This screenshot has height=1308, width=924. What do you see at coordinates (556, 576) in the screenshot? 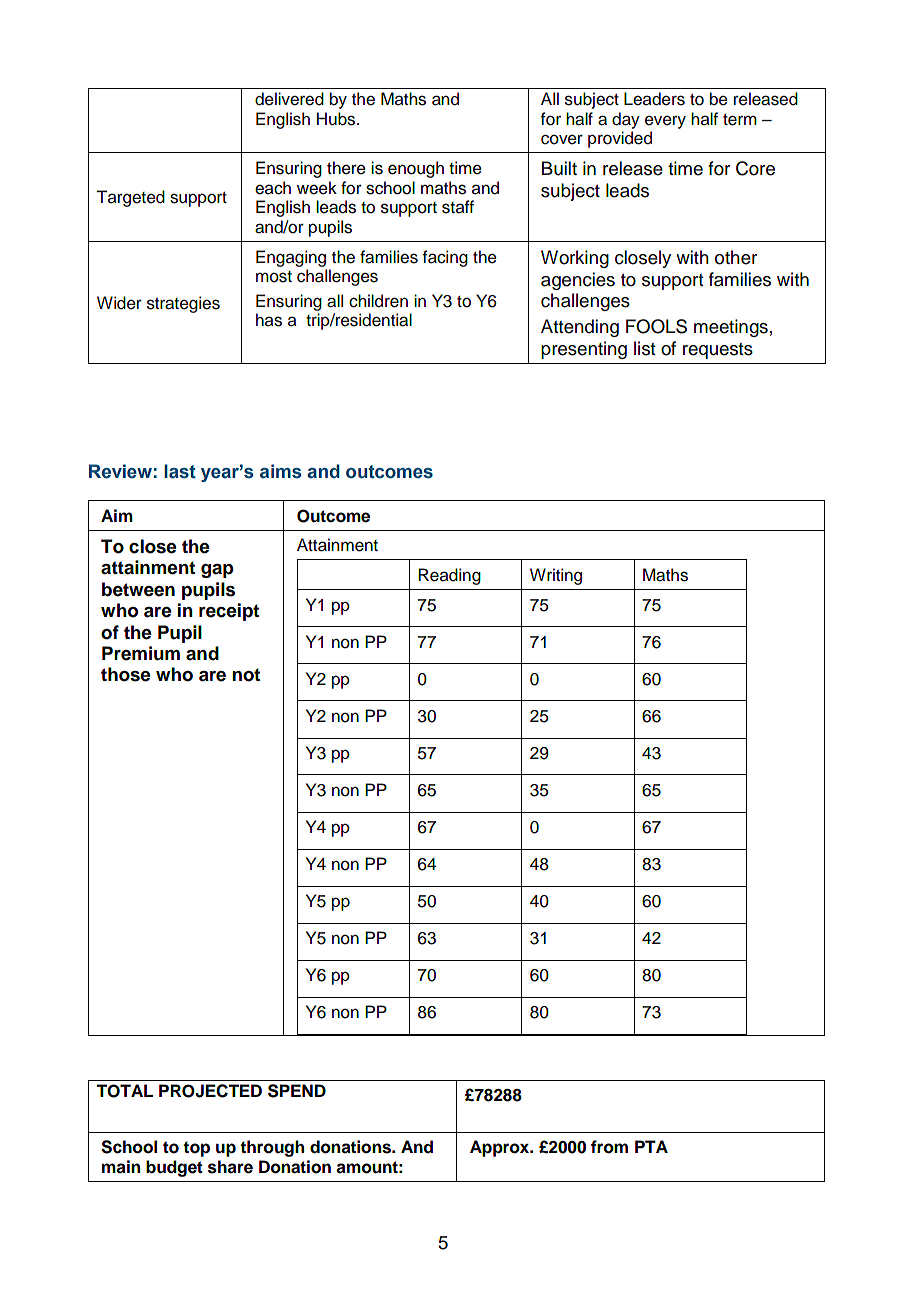
I see `Writing` at bounding box center [556, 576].
